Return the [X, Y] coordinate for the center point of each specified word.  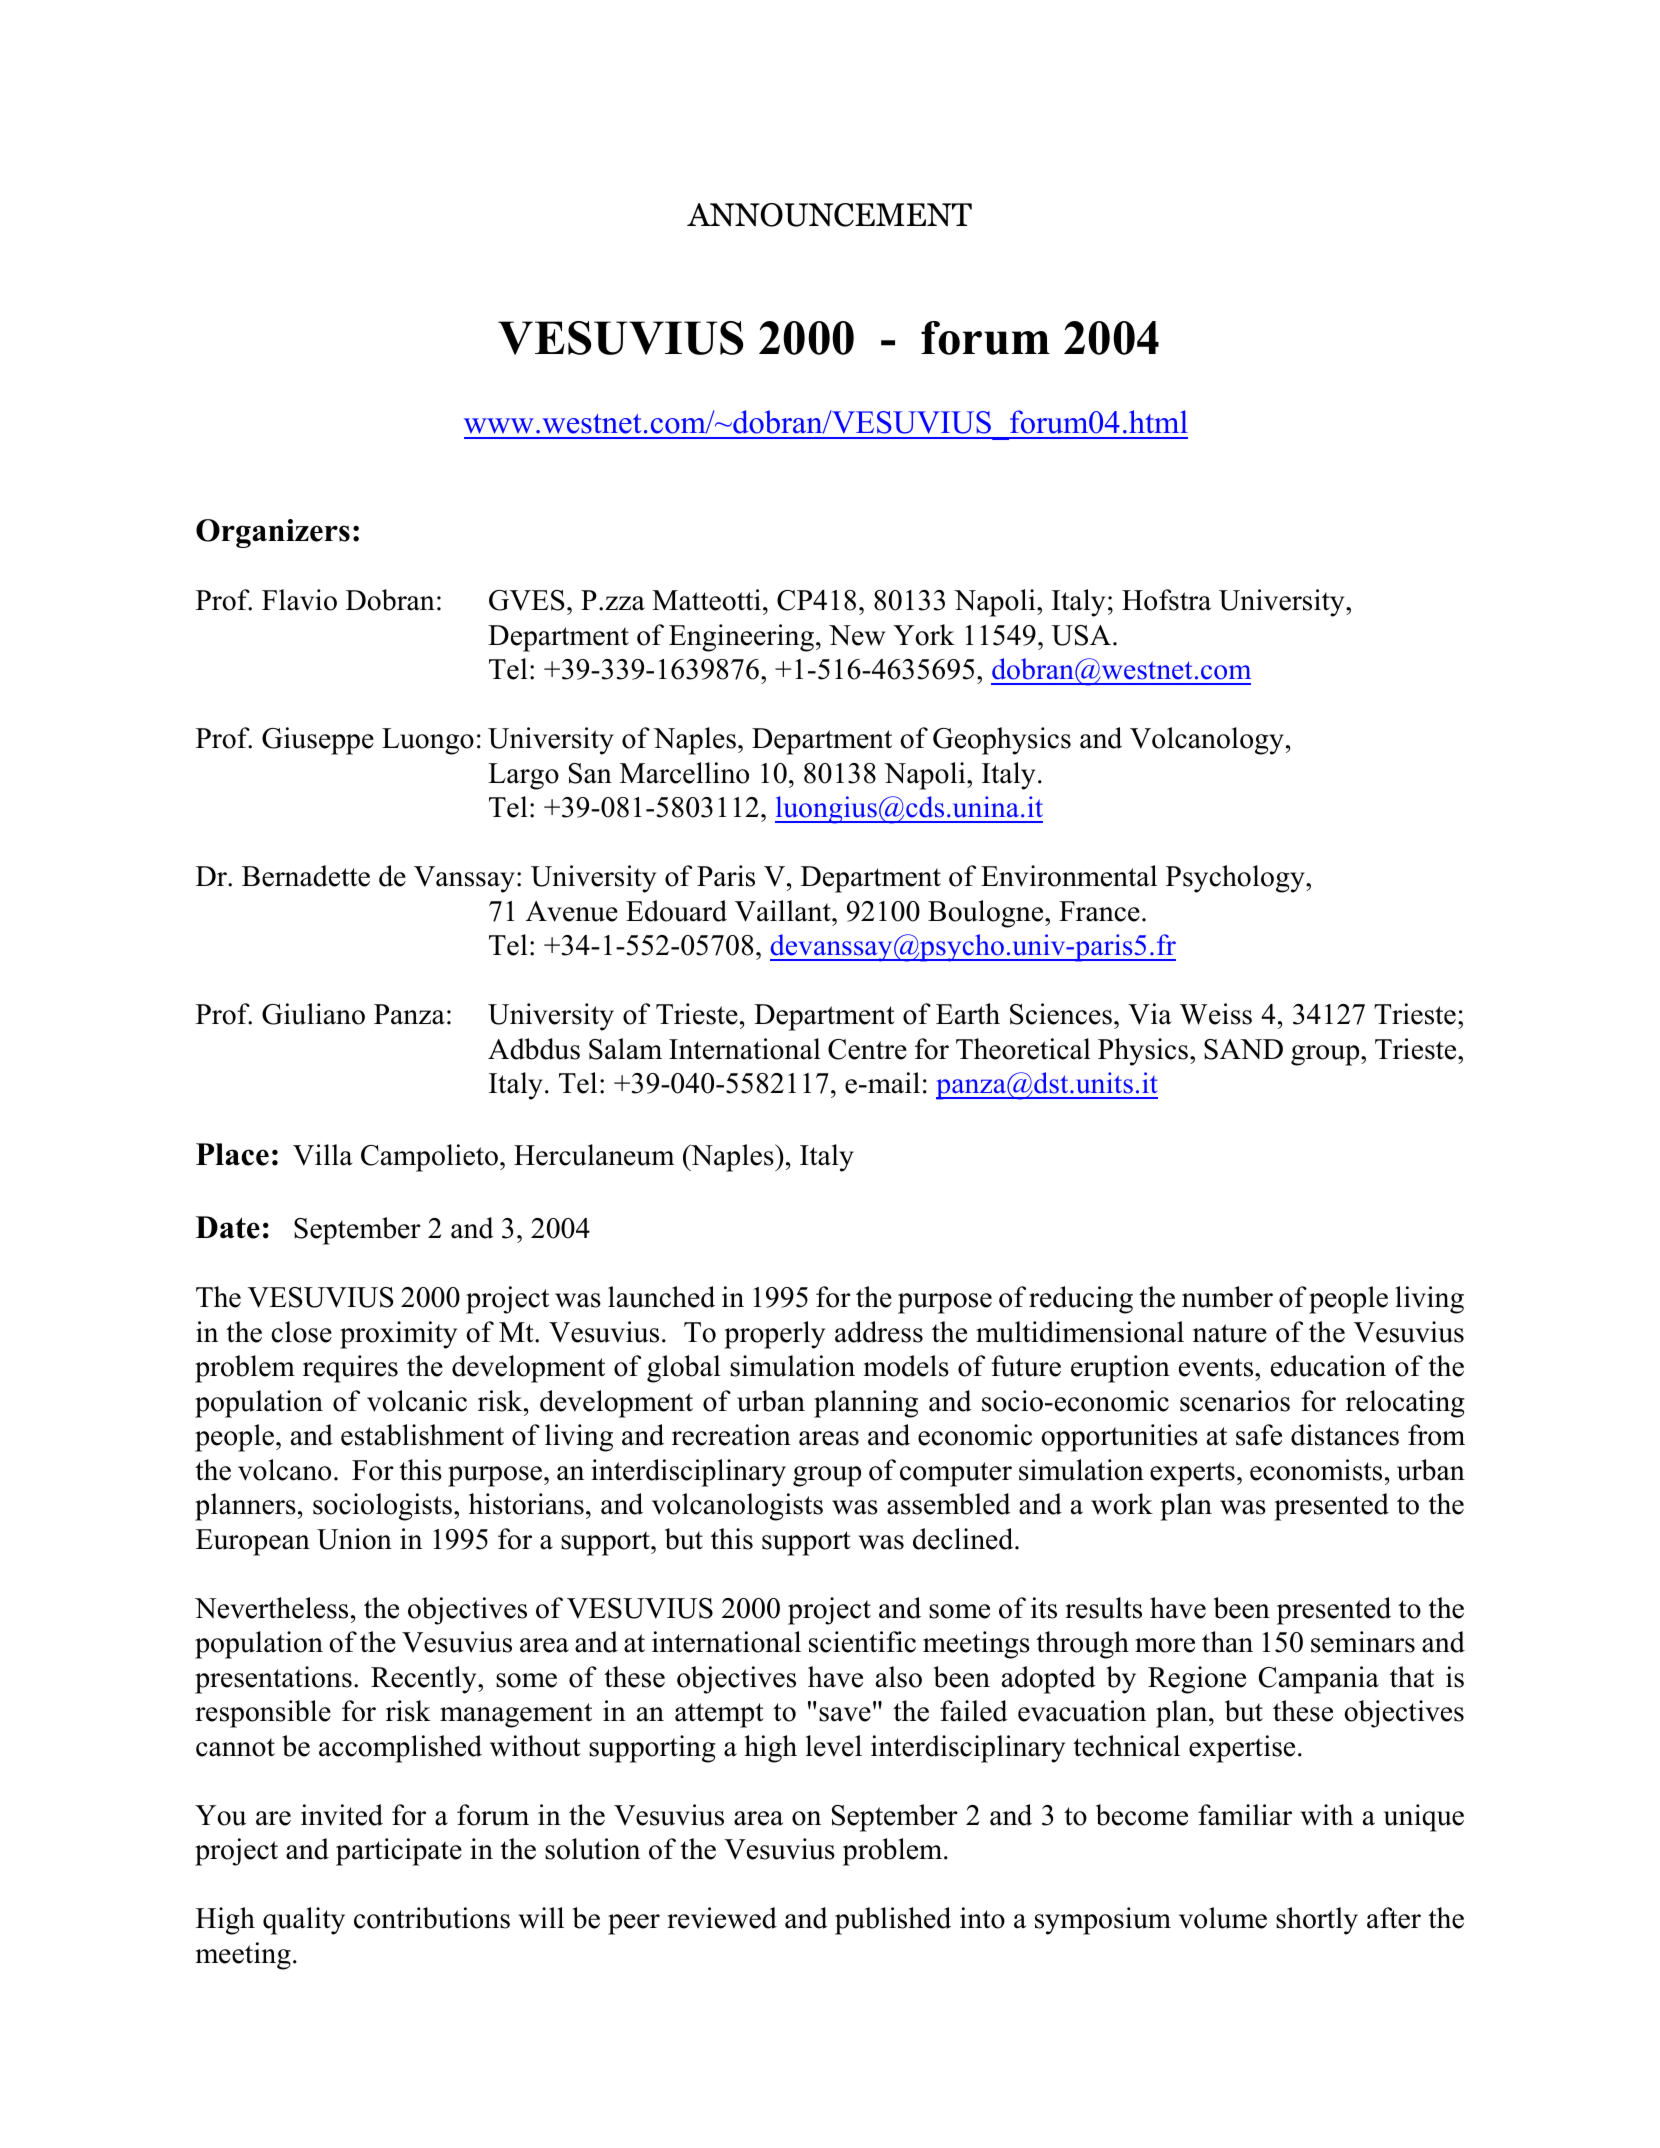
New [857, 635]
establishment [422, 1435]
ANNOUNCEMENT [829, 215]
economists [1316, 1470]
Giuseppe [318, 741]
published [893, 1921]
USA [1081, 635]
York [924, 635]
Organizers [273, 533]
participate [399, 1852]
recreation [731, 1435]
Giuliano [313, 1014]
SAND [1243, 1049]
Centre [867, 1049]
